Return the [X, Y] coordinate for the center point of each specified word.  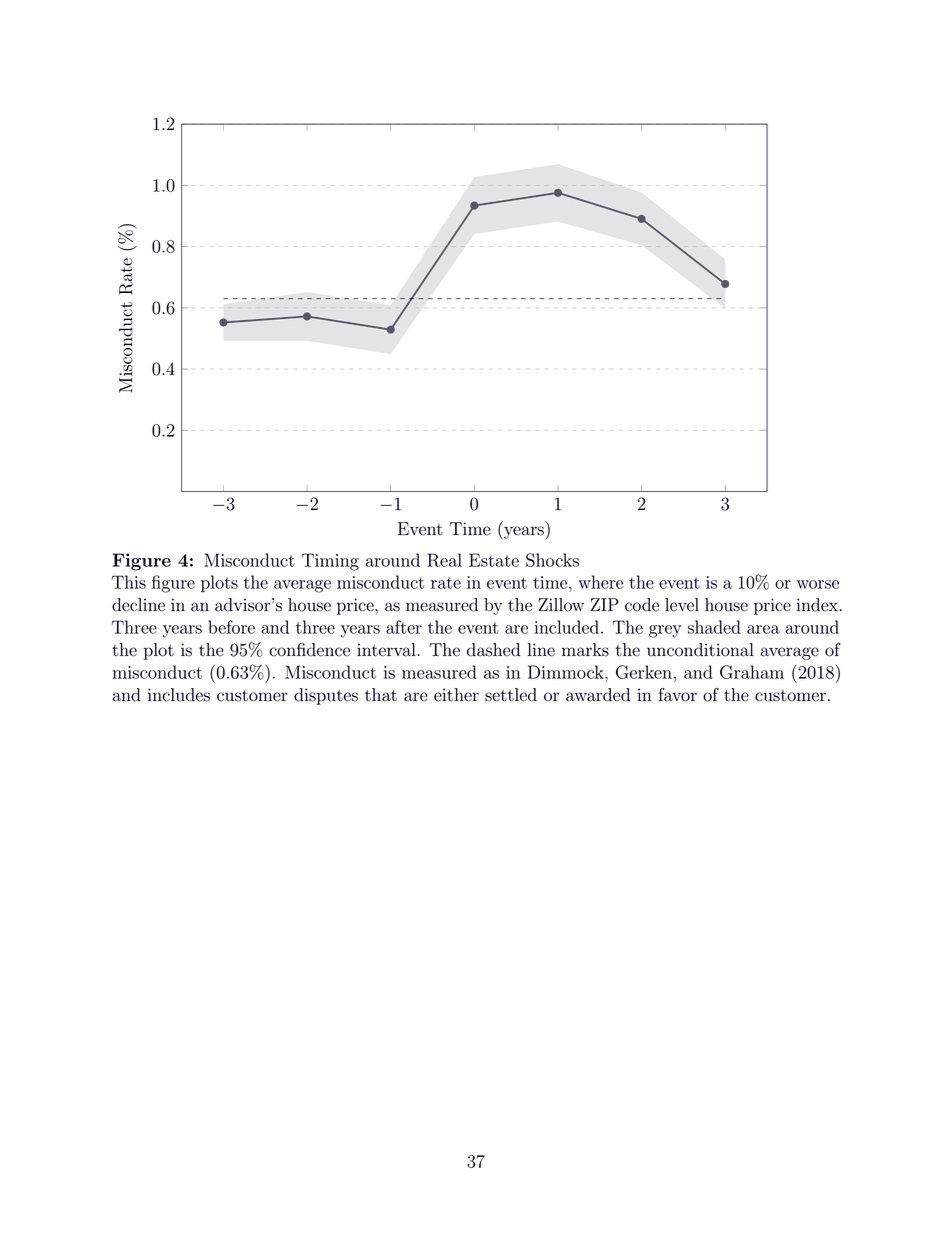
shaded [714, 627]
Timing [330, 562]
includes [179, 695]
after [404, 627]
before [231, 627]
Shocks [552, 560]
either [456, 695]
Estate [494, 560]
